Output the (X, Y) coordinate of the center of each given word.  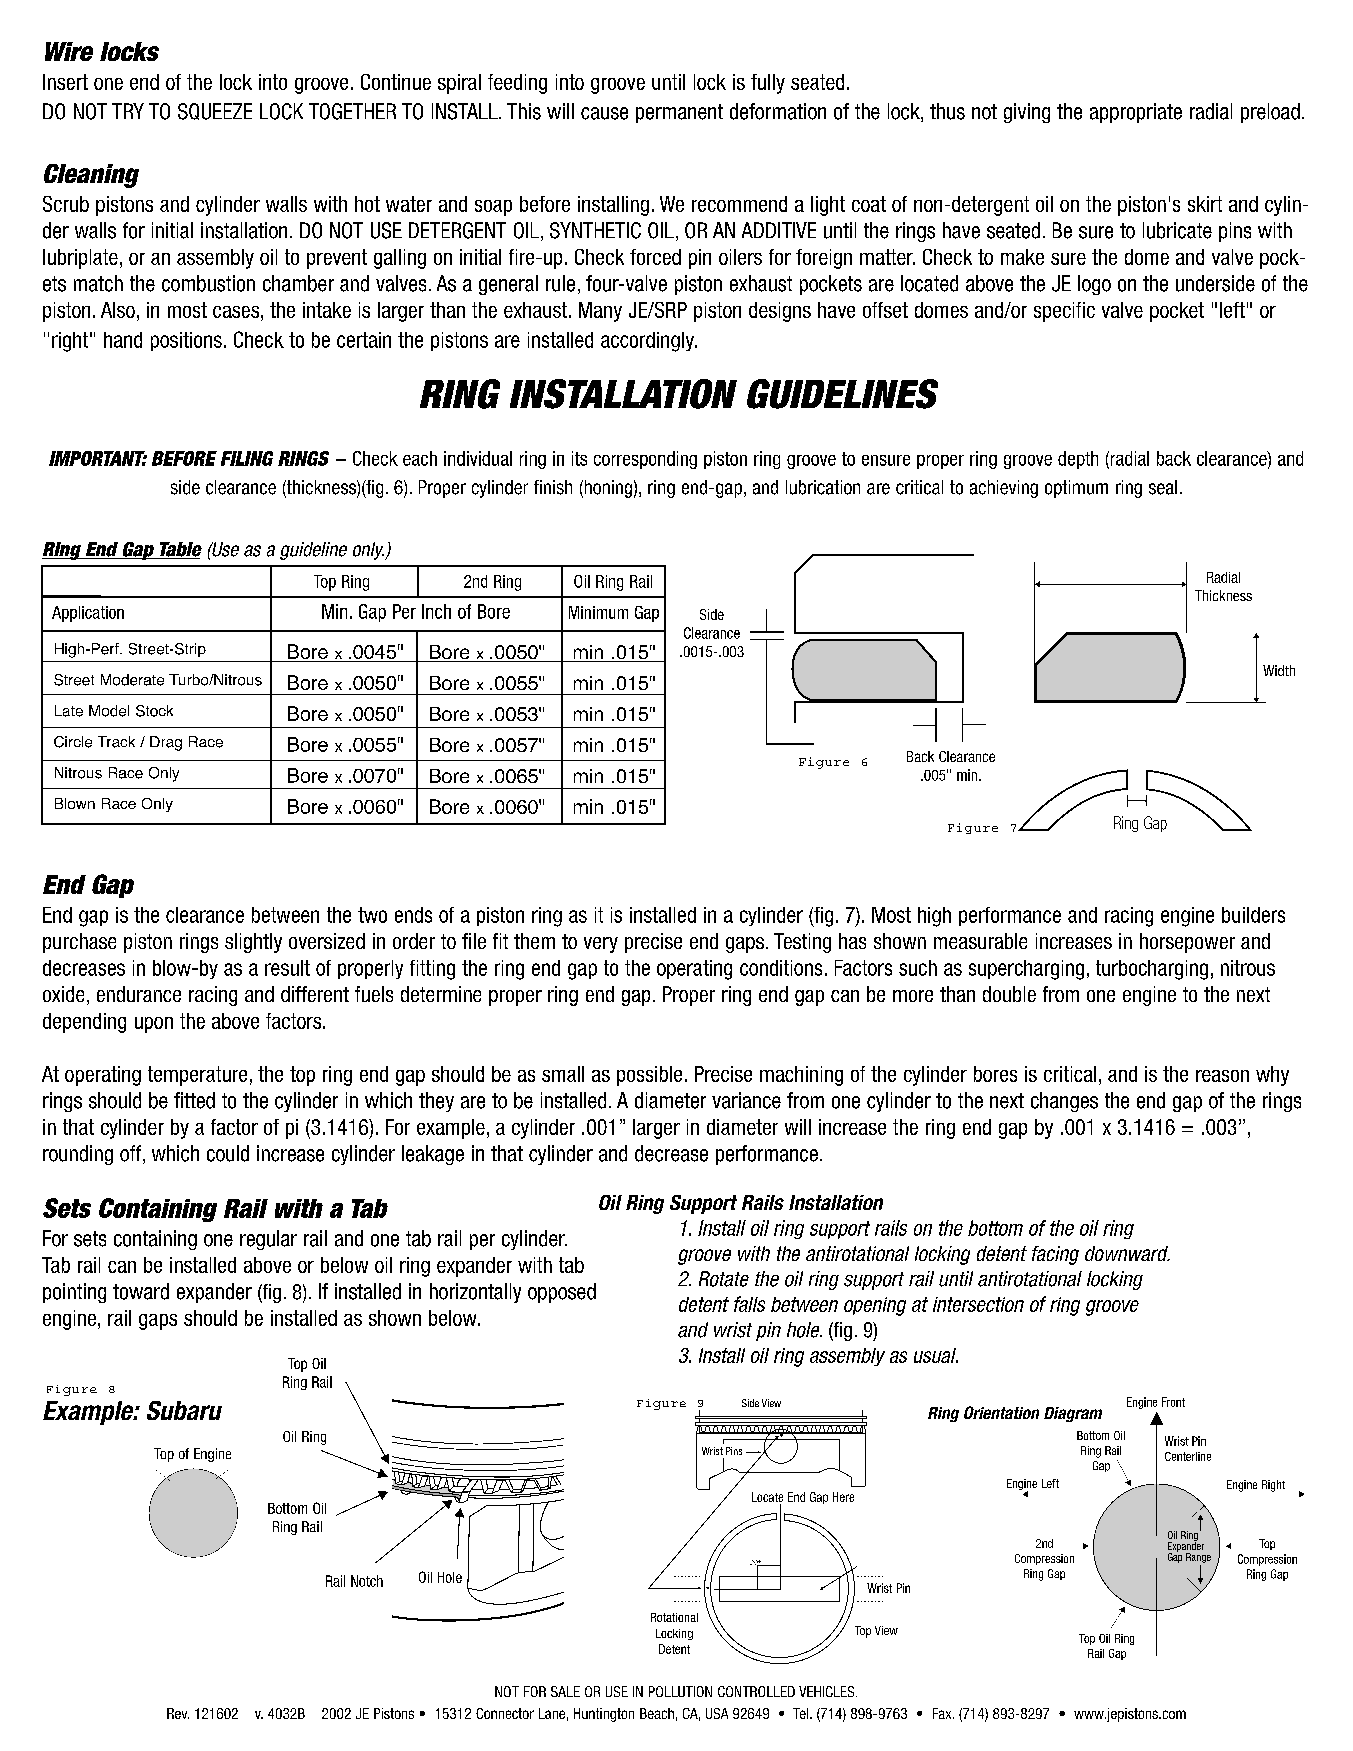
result (287, 968)
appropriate (1136, 113)
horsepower (1187, 943)
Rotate (724, 1279)
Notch (367, 1581)
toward (141, 1291)
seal (1163, 487)
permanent (679, 113)
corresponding (645, 460)
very (601, 945)
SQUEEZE (215, 111)
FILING (247, 458)
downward (1127, 1253)
